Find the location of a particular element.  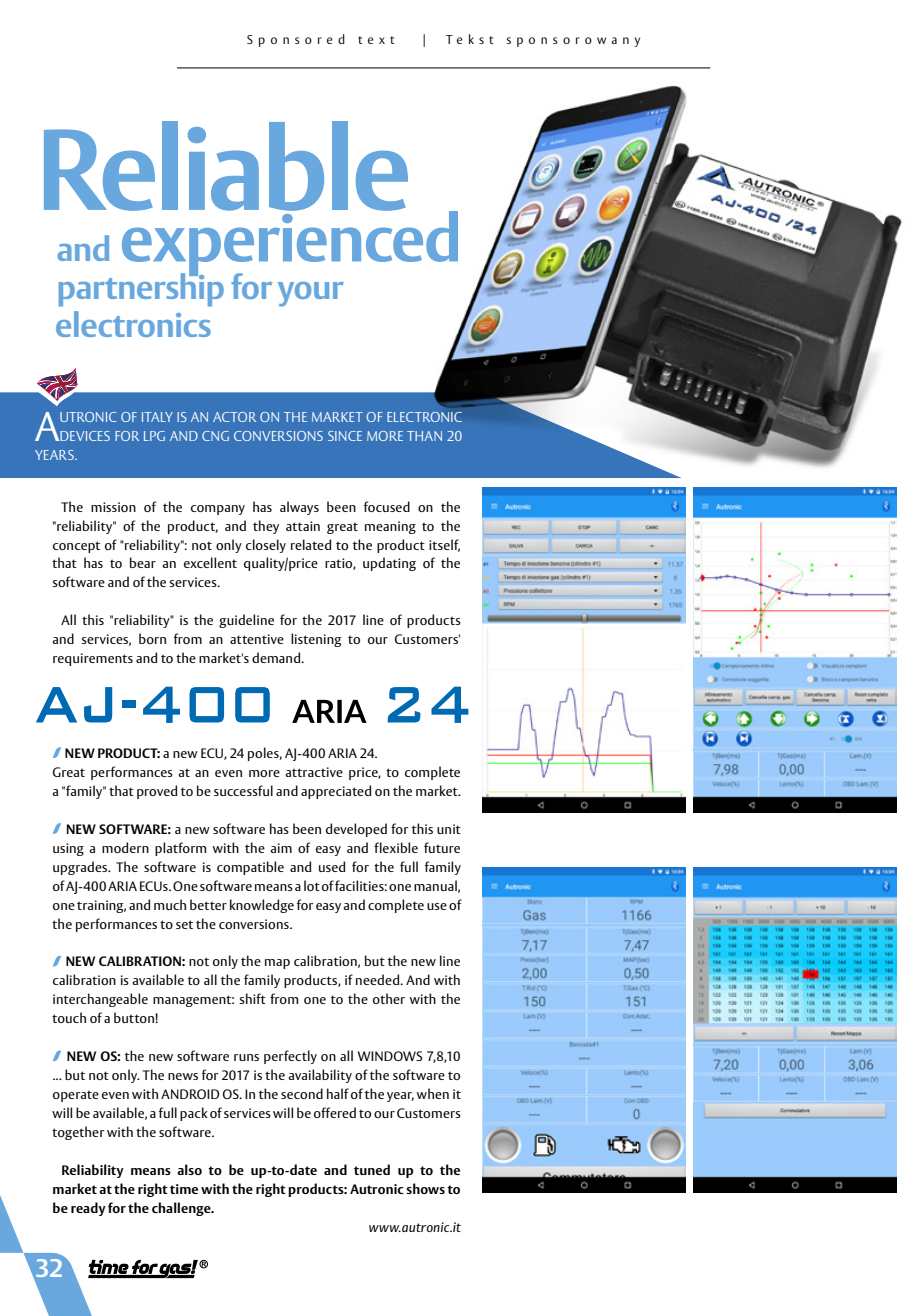

ACTOR is located at coordinates (234, 417).
